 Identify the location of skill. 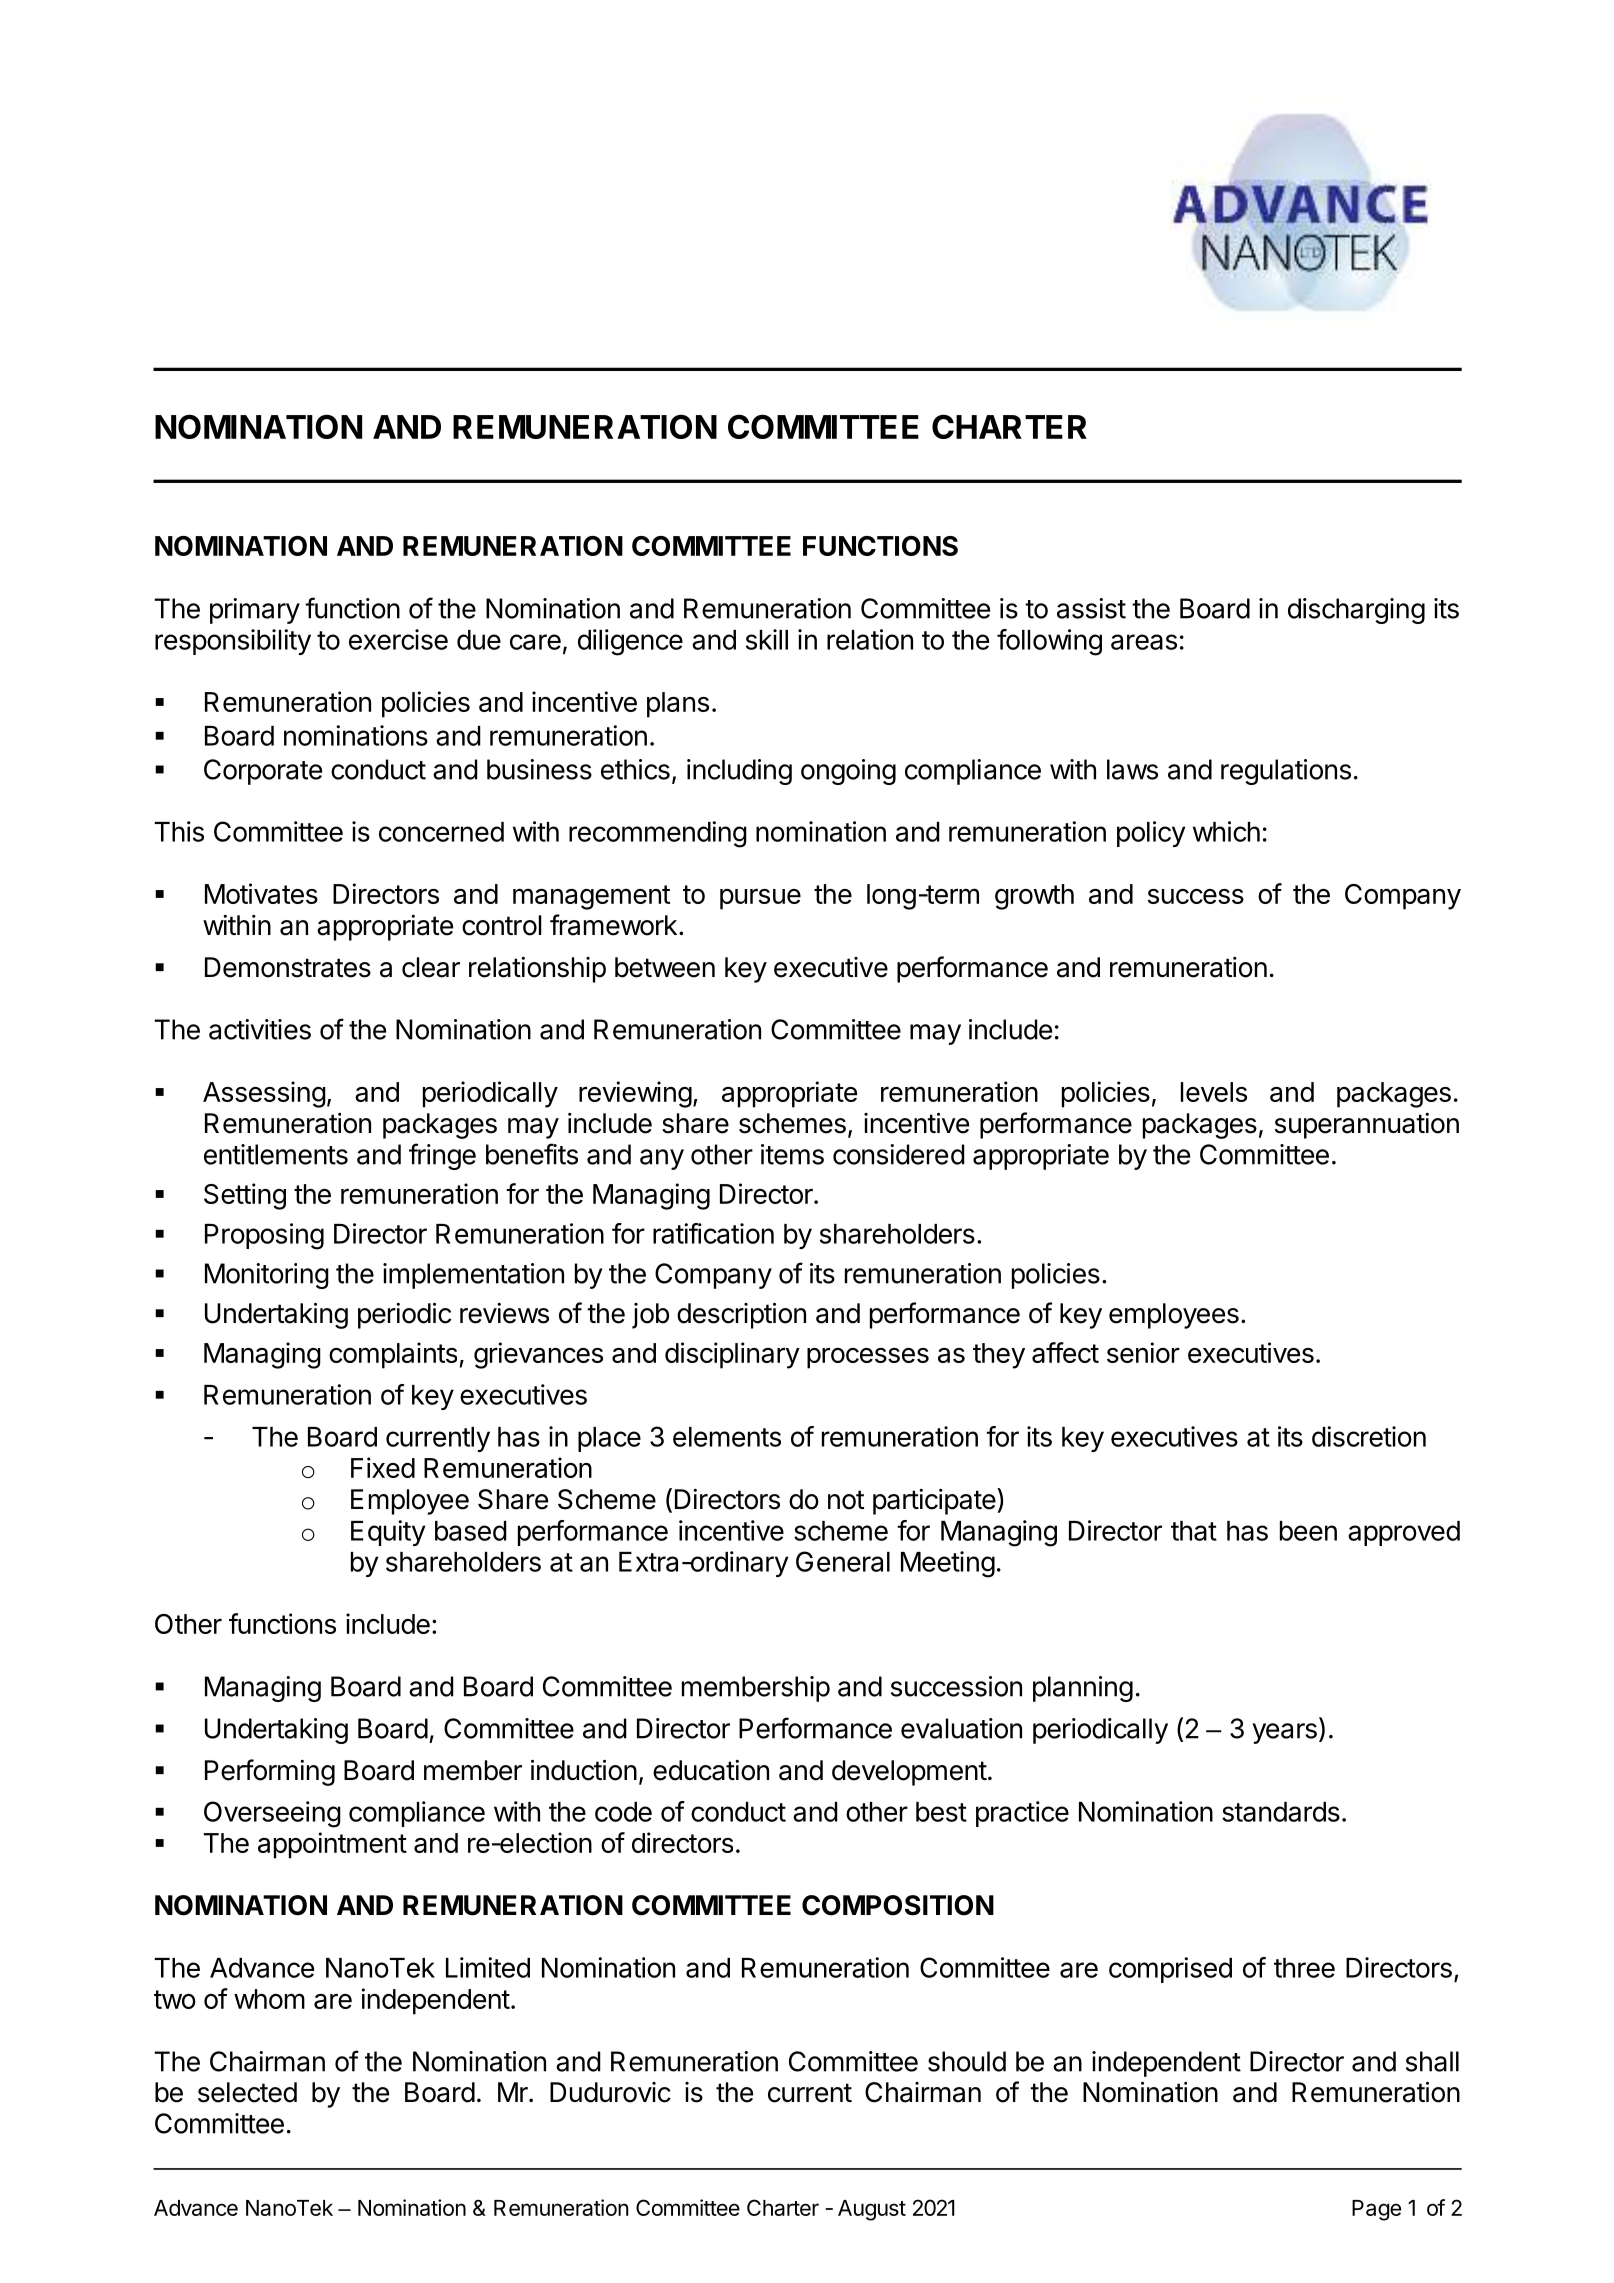
(767, 639).
